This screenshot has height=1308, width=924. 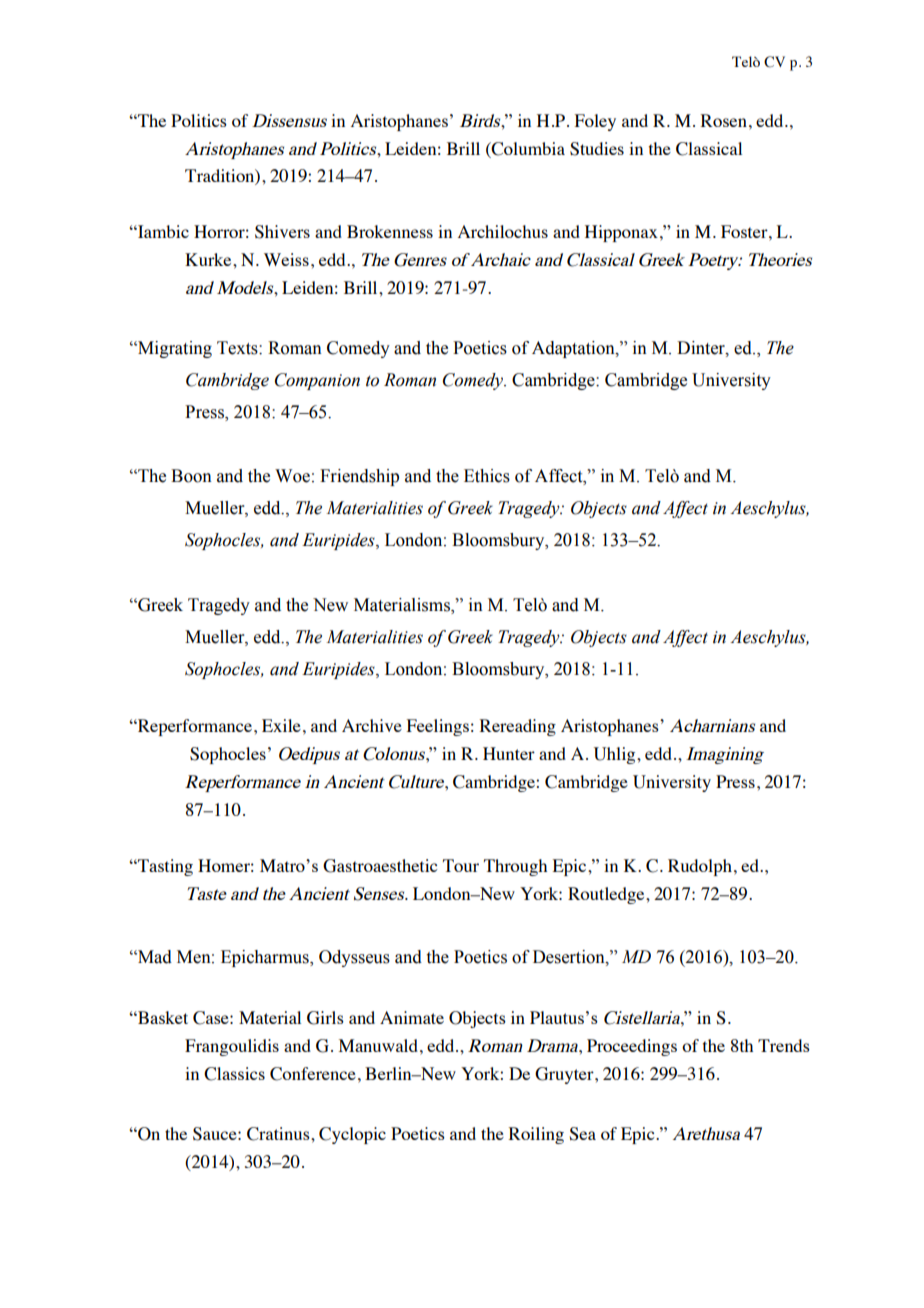 What do you see at coordinates (503, 231) in the screenshot?
I see `Archilochus` at bounding box center [503, 231].
